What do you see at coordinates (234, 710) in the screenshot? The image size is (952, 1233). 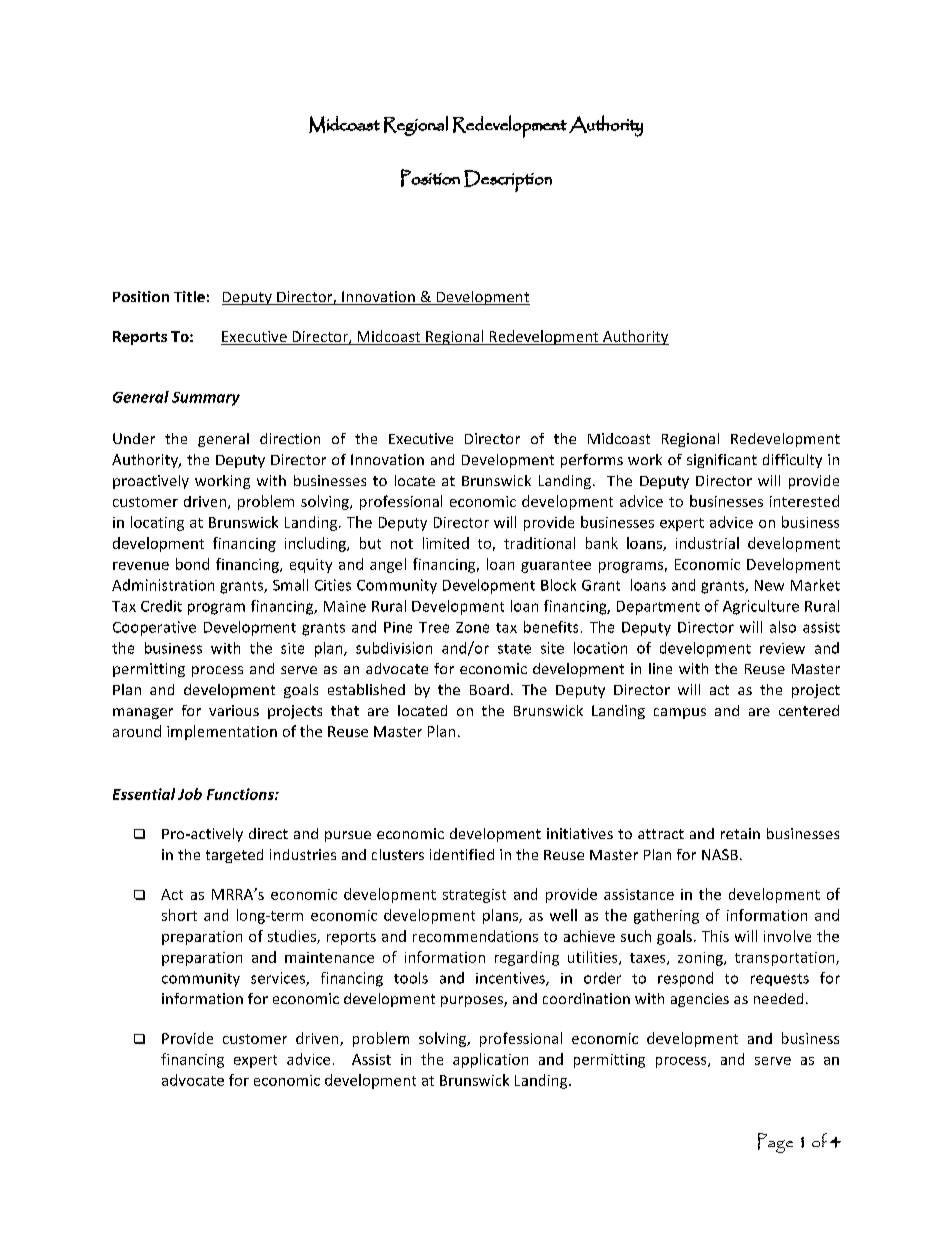 I see `various` at bounding box center [234, 710].
